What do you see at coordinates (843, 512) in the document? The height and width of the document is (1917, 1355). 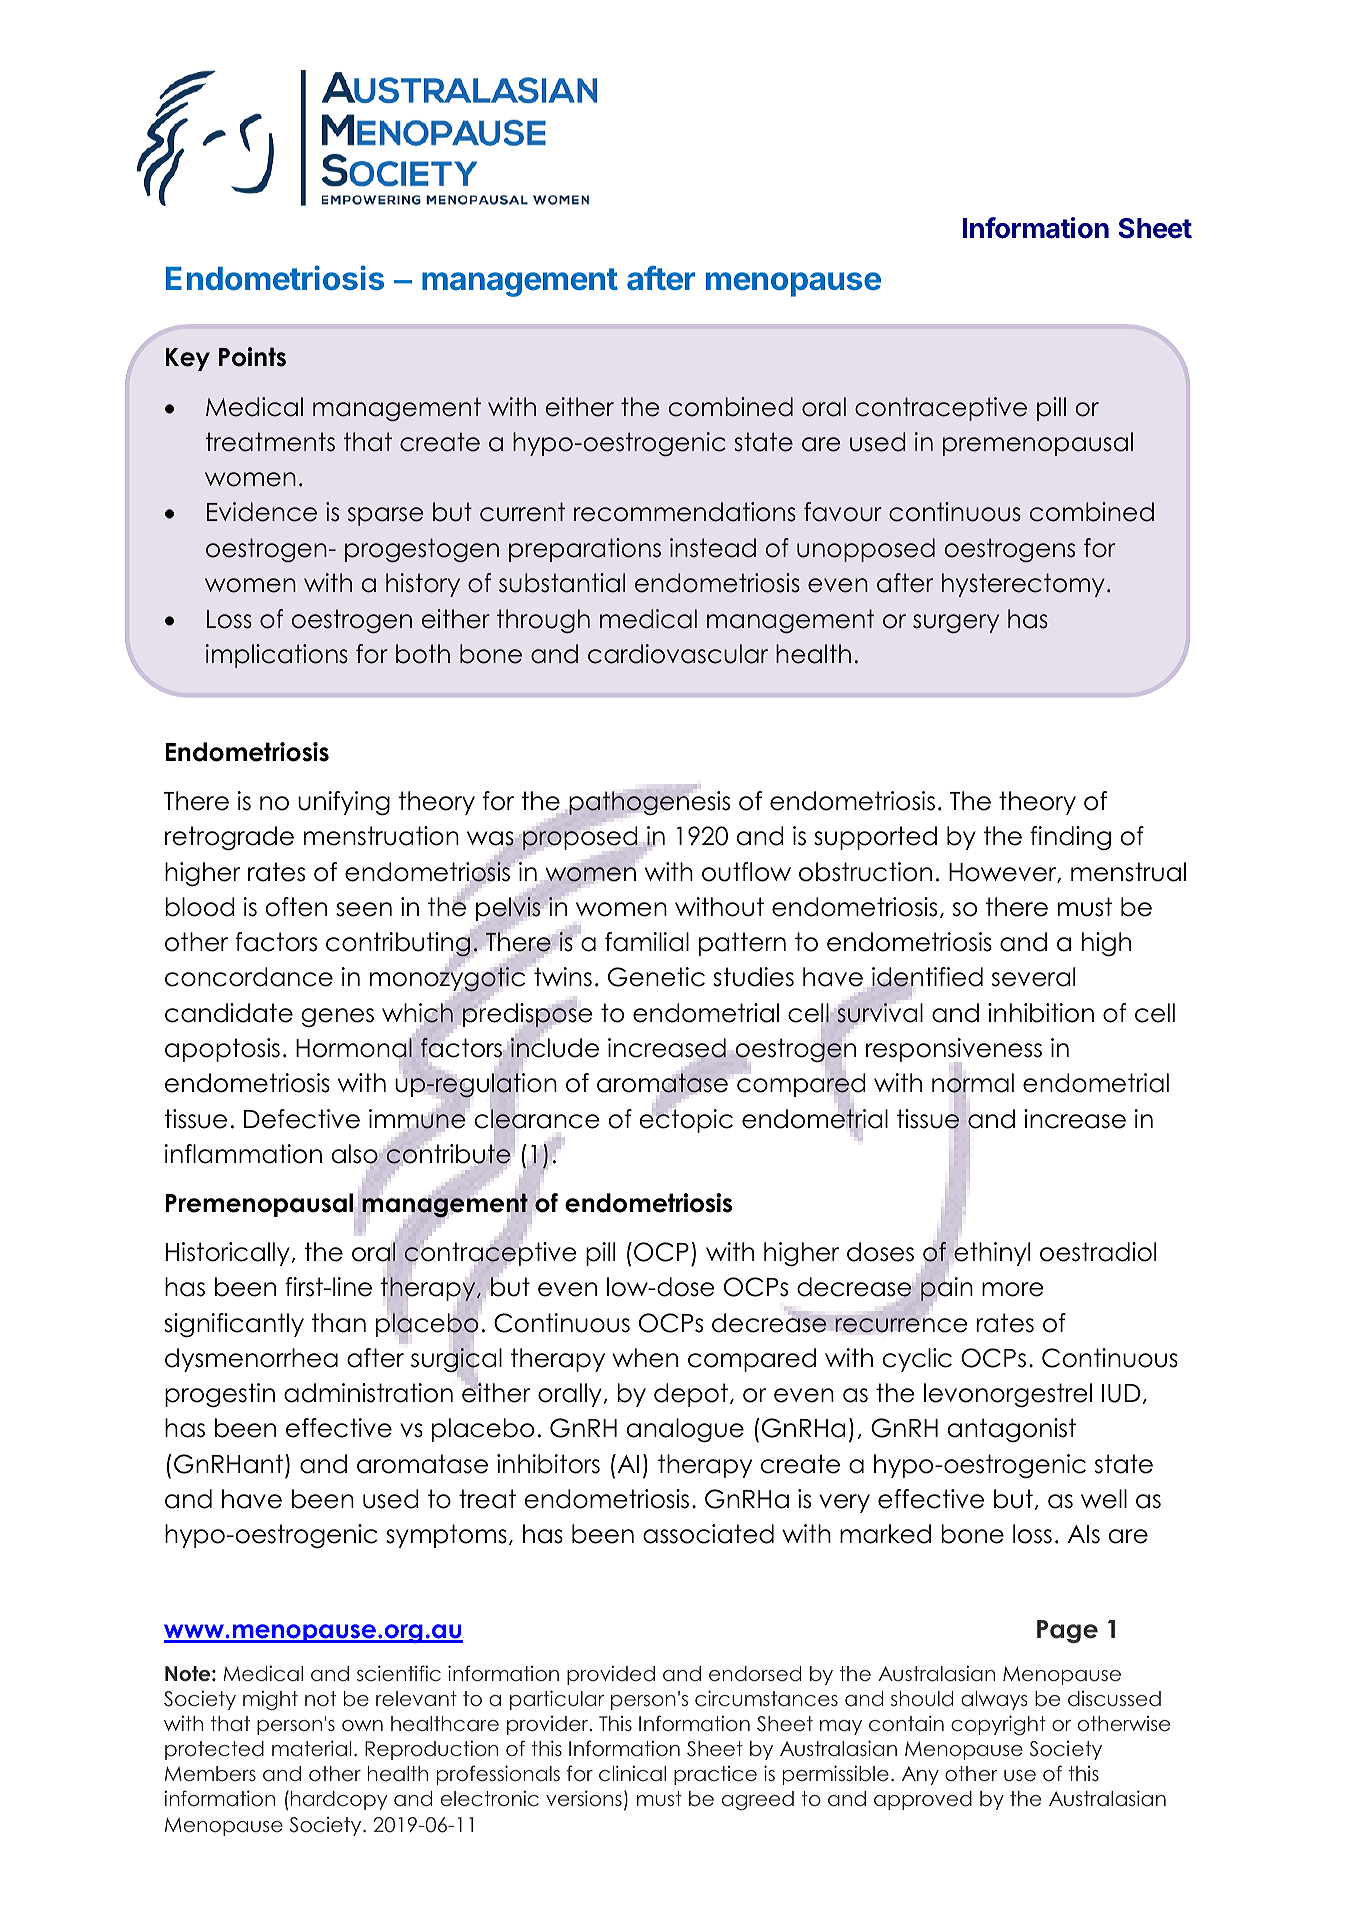 I see `favour` at bounding box center [843, 512].
